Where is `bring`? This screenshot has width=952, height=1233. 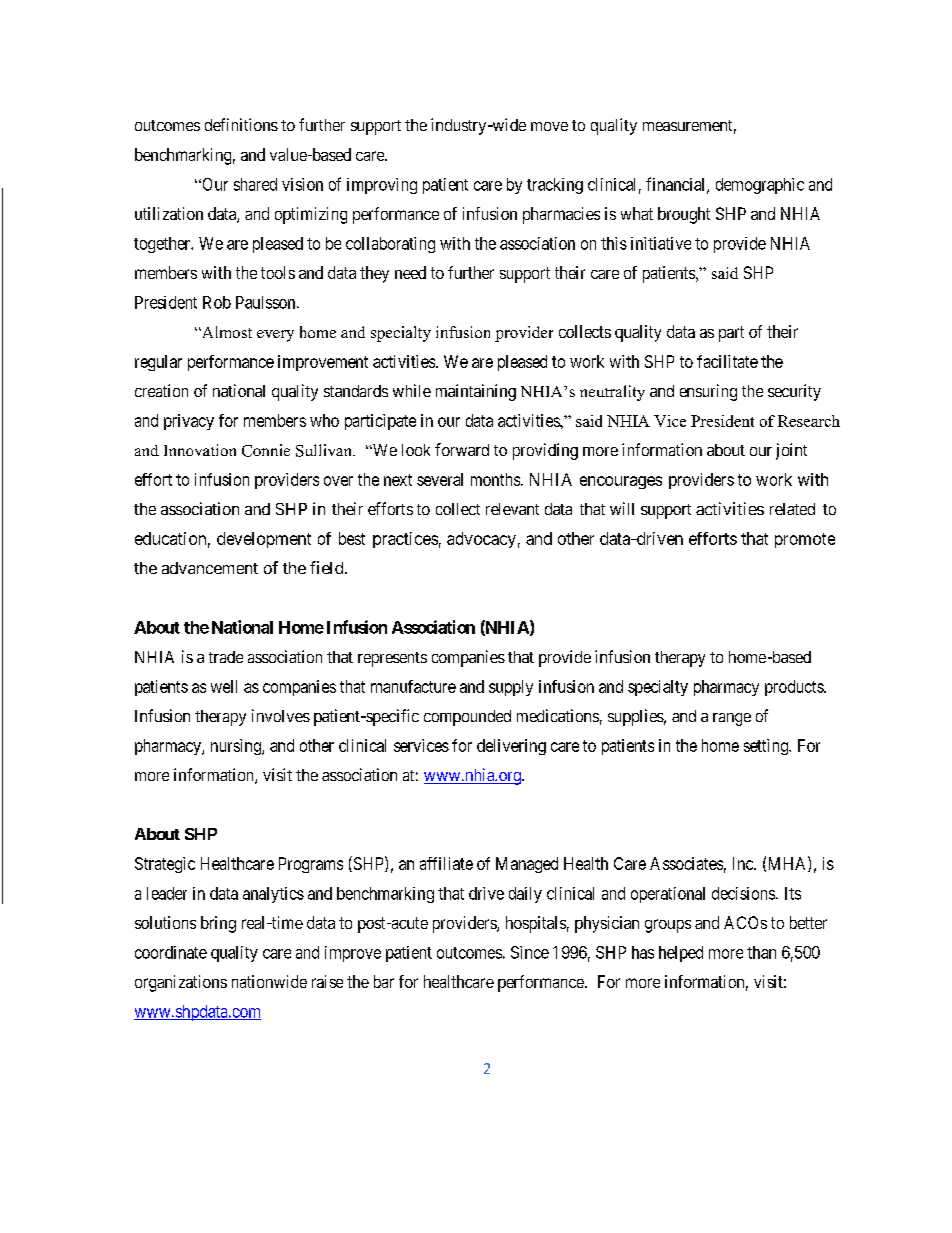 bring is located at coordinates (218, 924).
